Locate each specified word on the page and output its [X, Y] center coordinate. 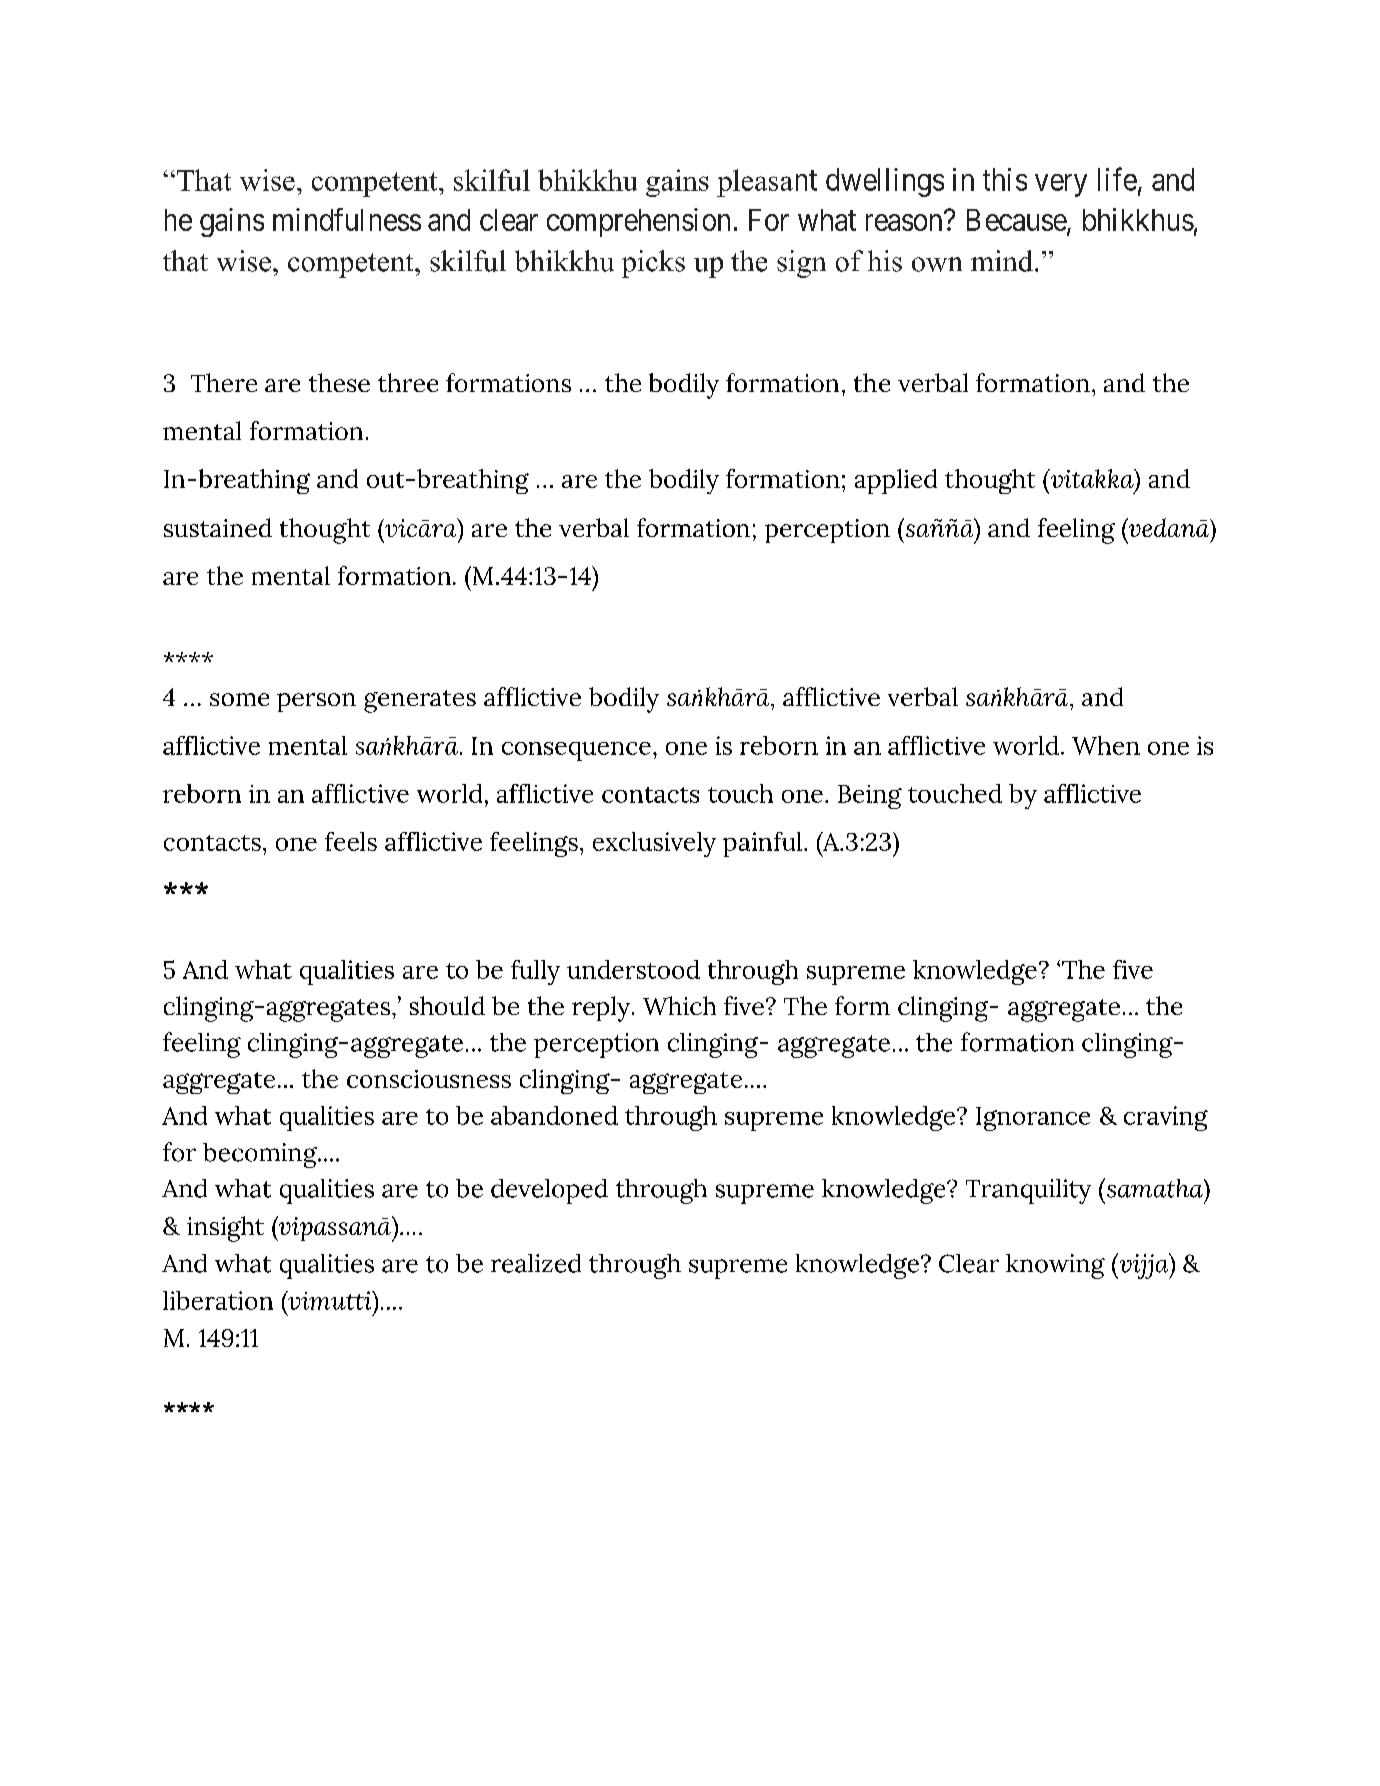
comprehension [638, 222]
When [1106, 745]
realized [536, 1263]
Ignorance [1033, 1119]
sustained [218, 527]
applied [896, 481]
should [447, 1005]
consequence [576, 751]
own [937, 264]
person [316, 702]
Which [679, 1005]
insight [225, 1229]
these [339, 382]
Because [1017, 221]
